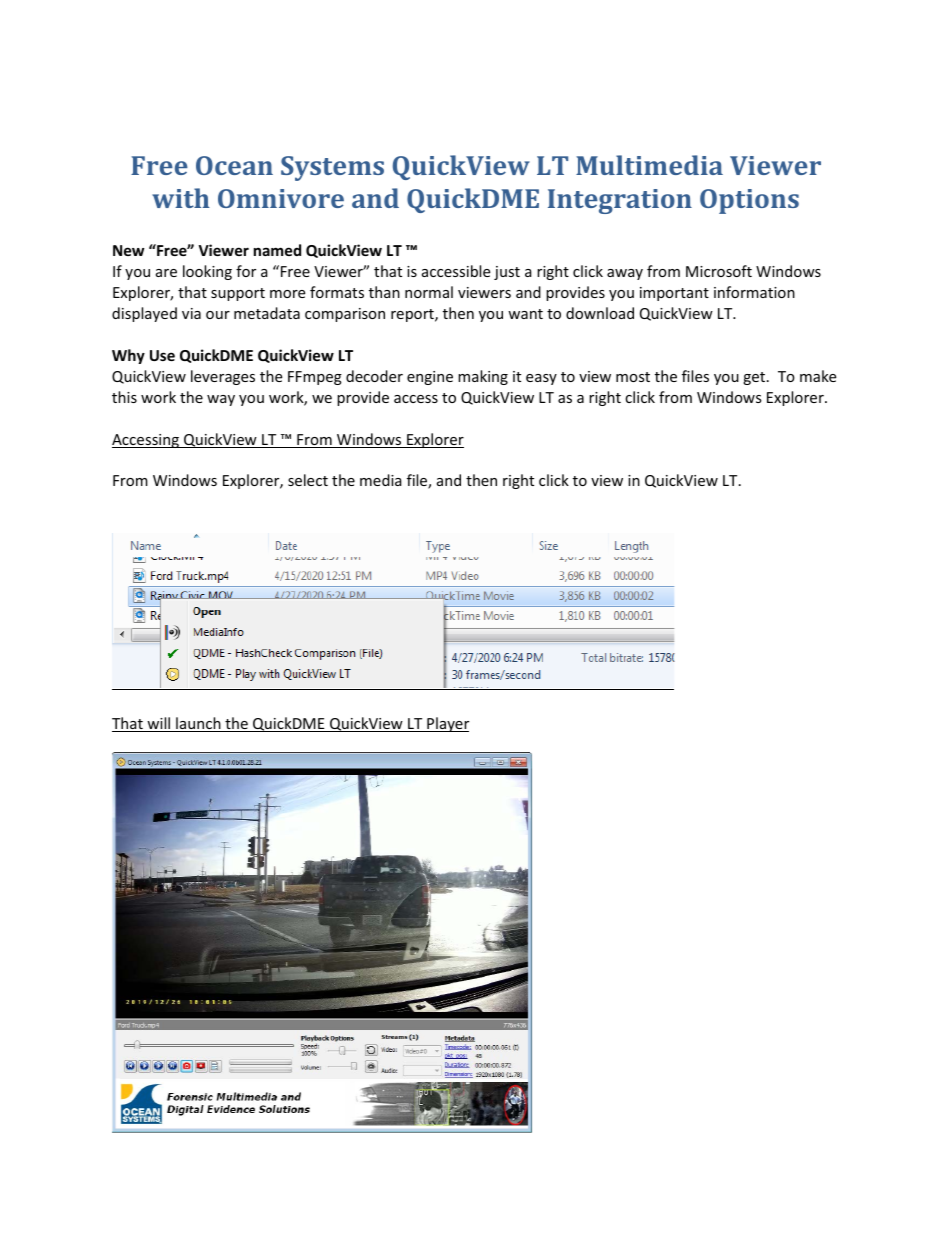 The image size is (952, 1233). I want to click on most, so click(633, 377).
